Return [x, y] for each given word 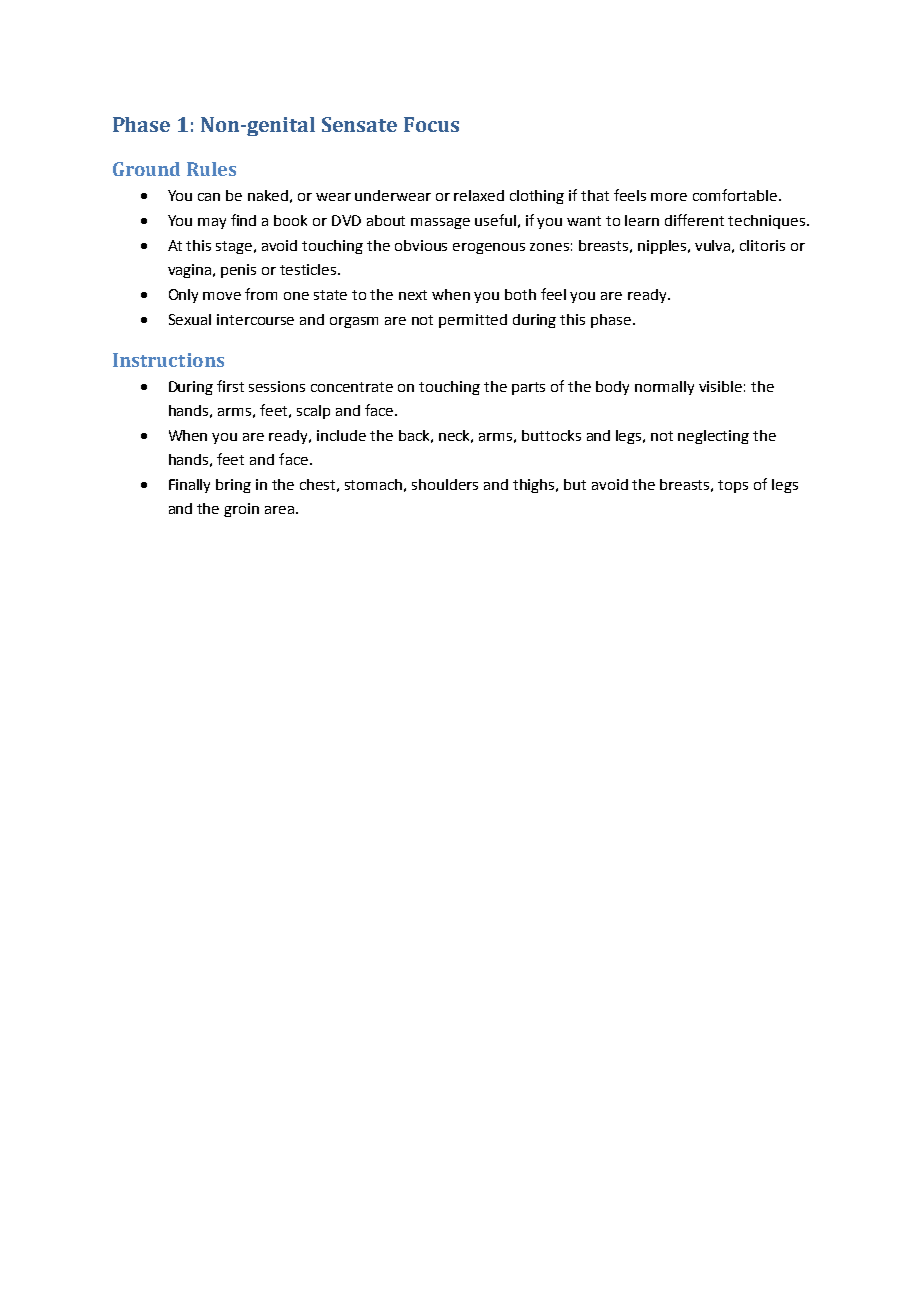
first [230, 386]
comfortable [735, 195]
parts [528, 388]
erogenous [489, 248]
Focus [431, 124]
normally [664, 388]
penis [238, 271]
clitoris [762, 245]
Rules [211, 169]
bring [233, 486]
